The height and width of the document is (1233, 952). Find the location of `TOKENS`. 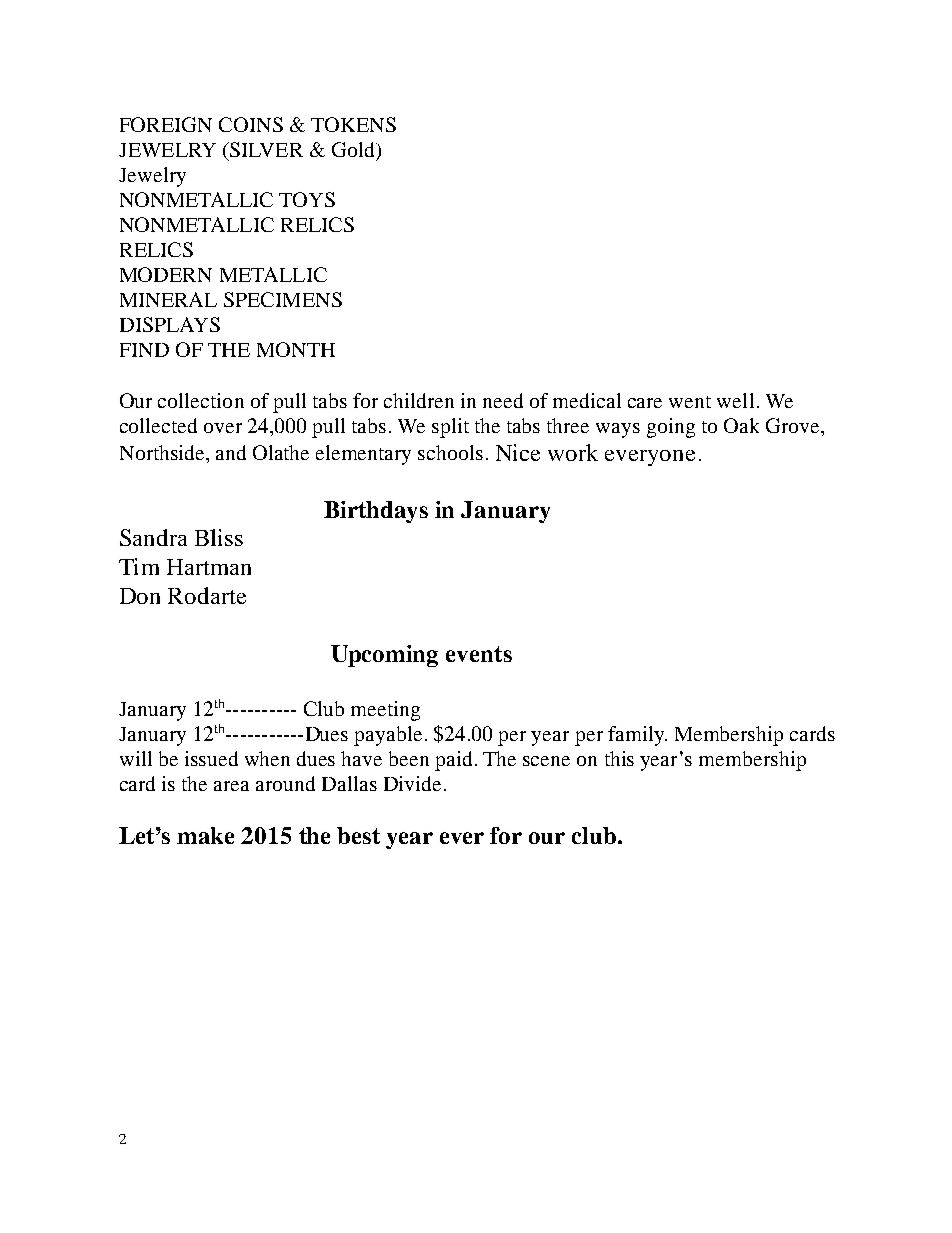

TOKENS is located at coordinates (353, 124).
